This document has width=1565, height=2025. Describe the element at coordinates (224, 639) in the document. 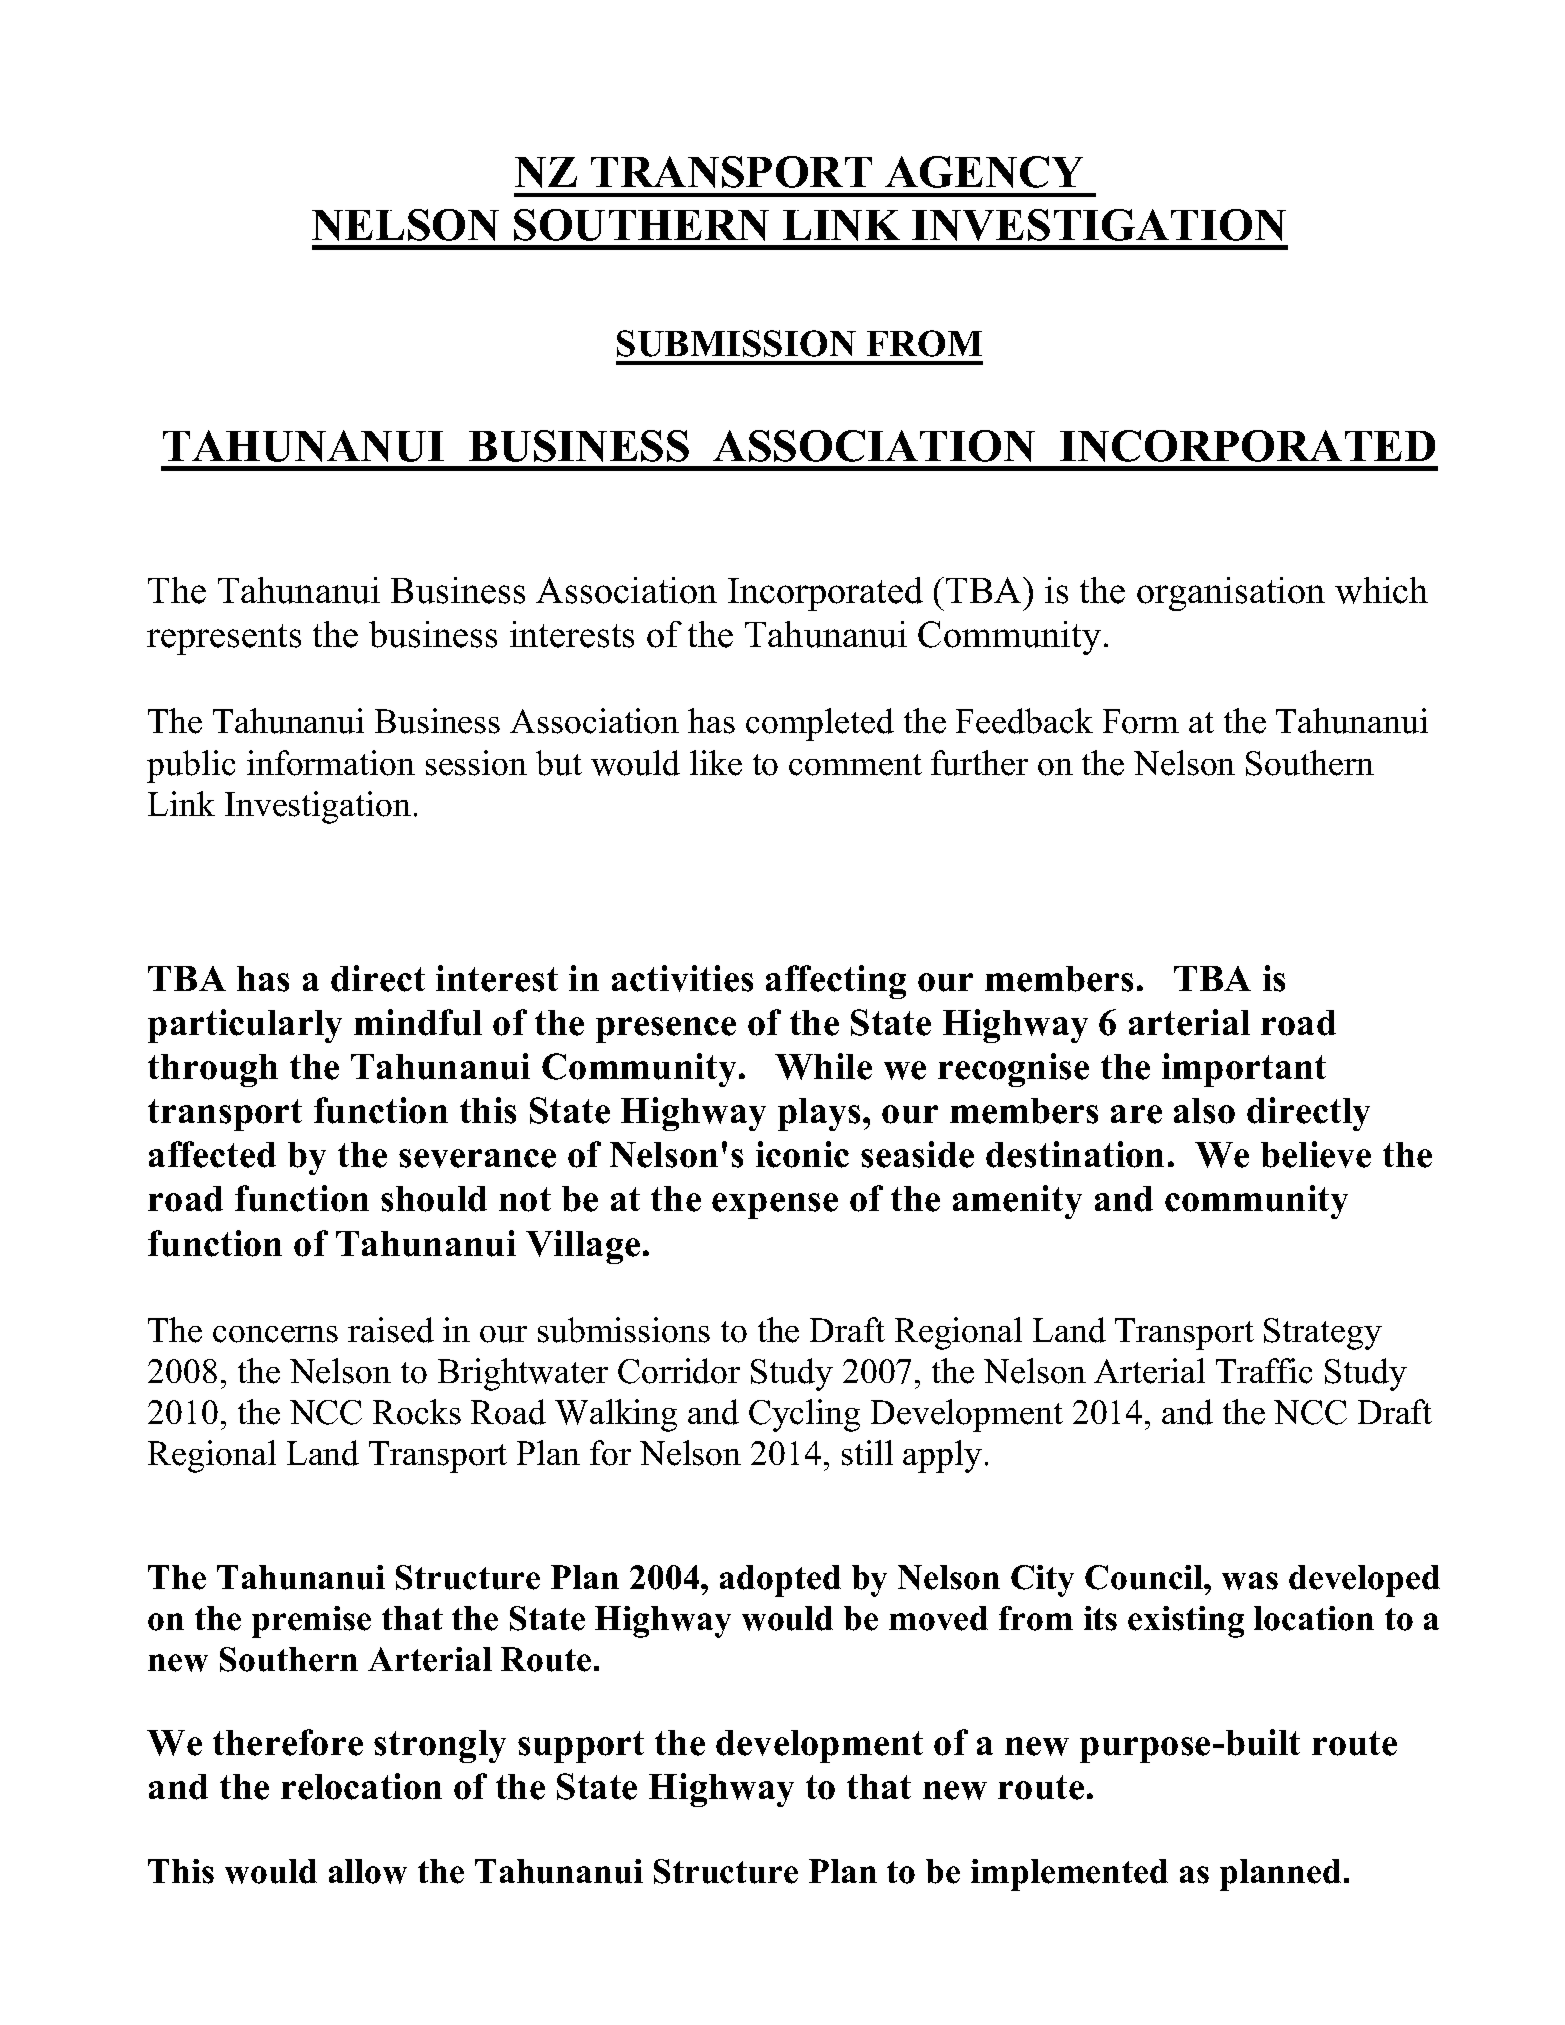

I see `represents` at that location.
